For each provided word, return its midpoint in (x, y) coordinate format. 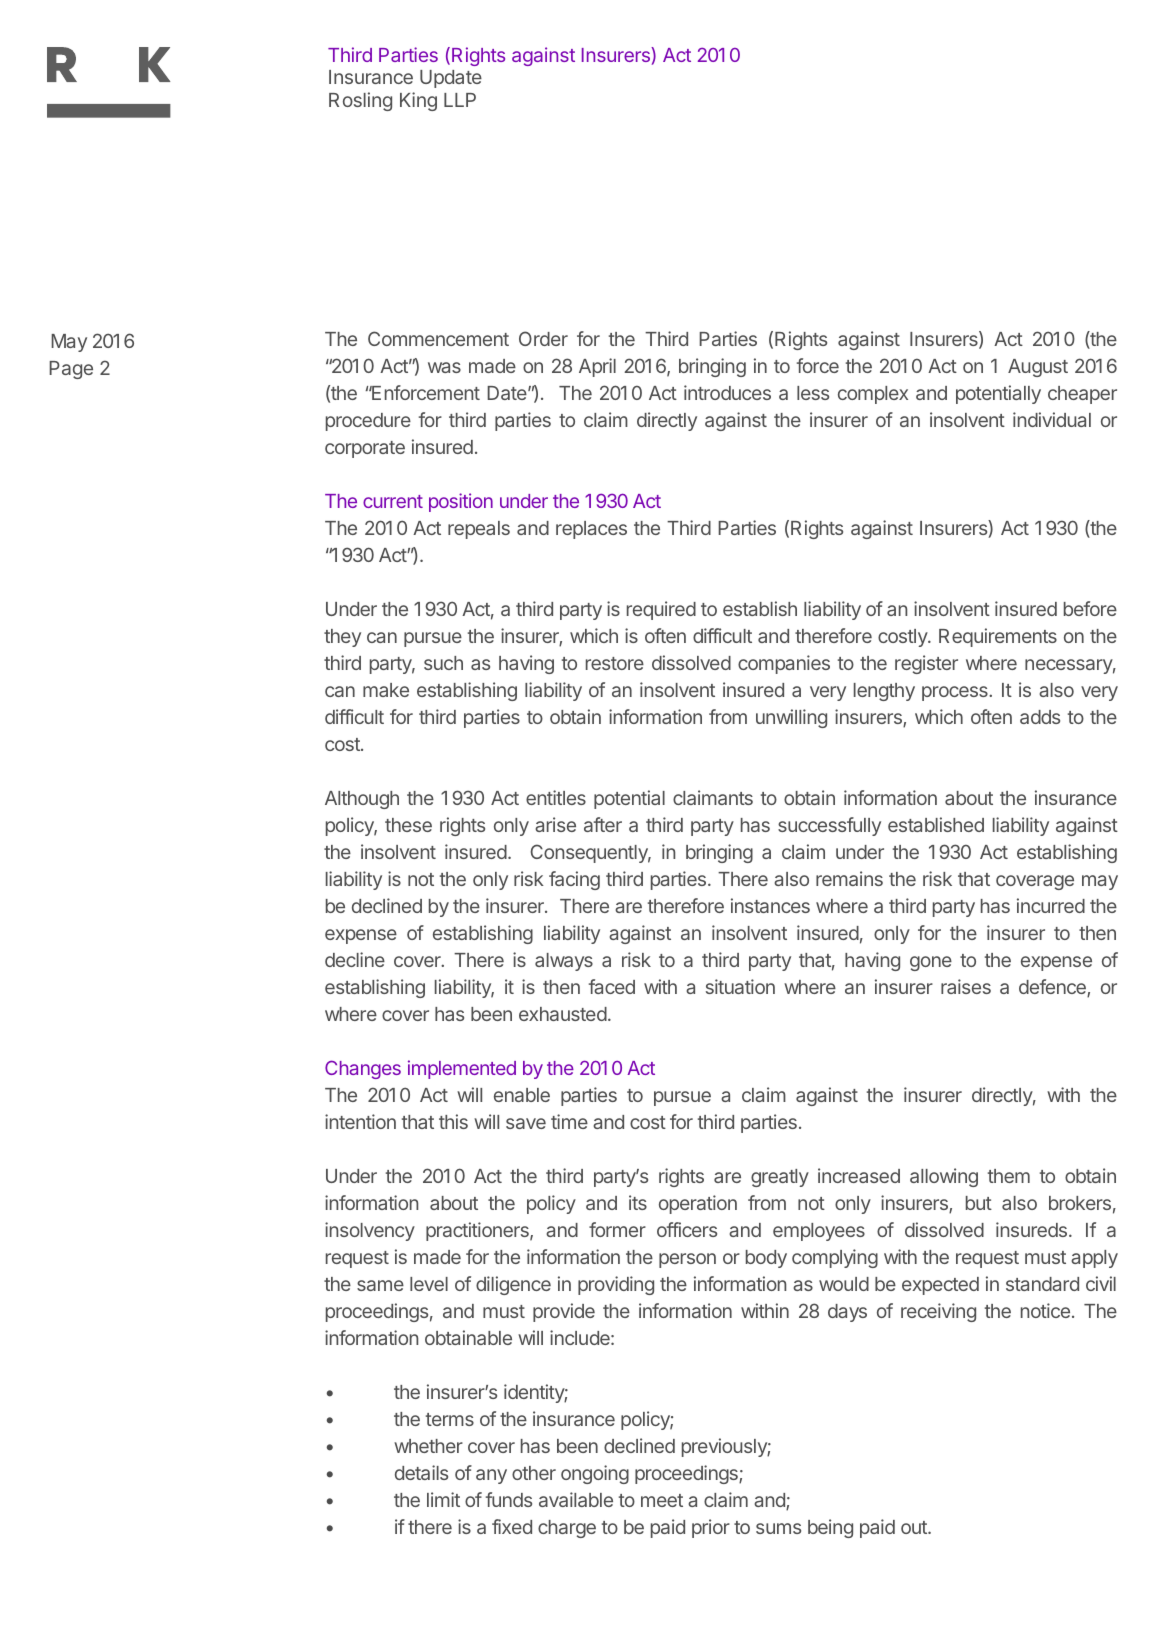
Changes (363, 1069)
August (1038, 368)
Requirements (998, 637)
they (342, 638)
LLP (460, 100)
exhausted (563, 1014)
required (661, 610)
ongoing (595, 1474)
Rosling (360, 101)
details (421, 1472)
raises (966, 986)
